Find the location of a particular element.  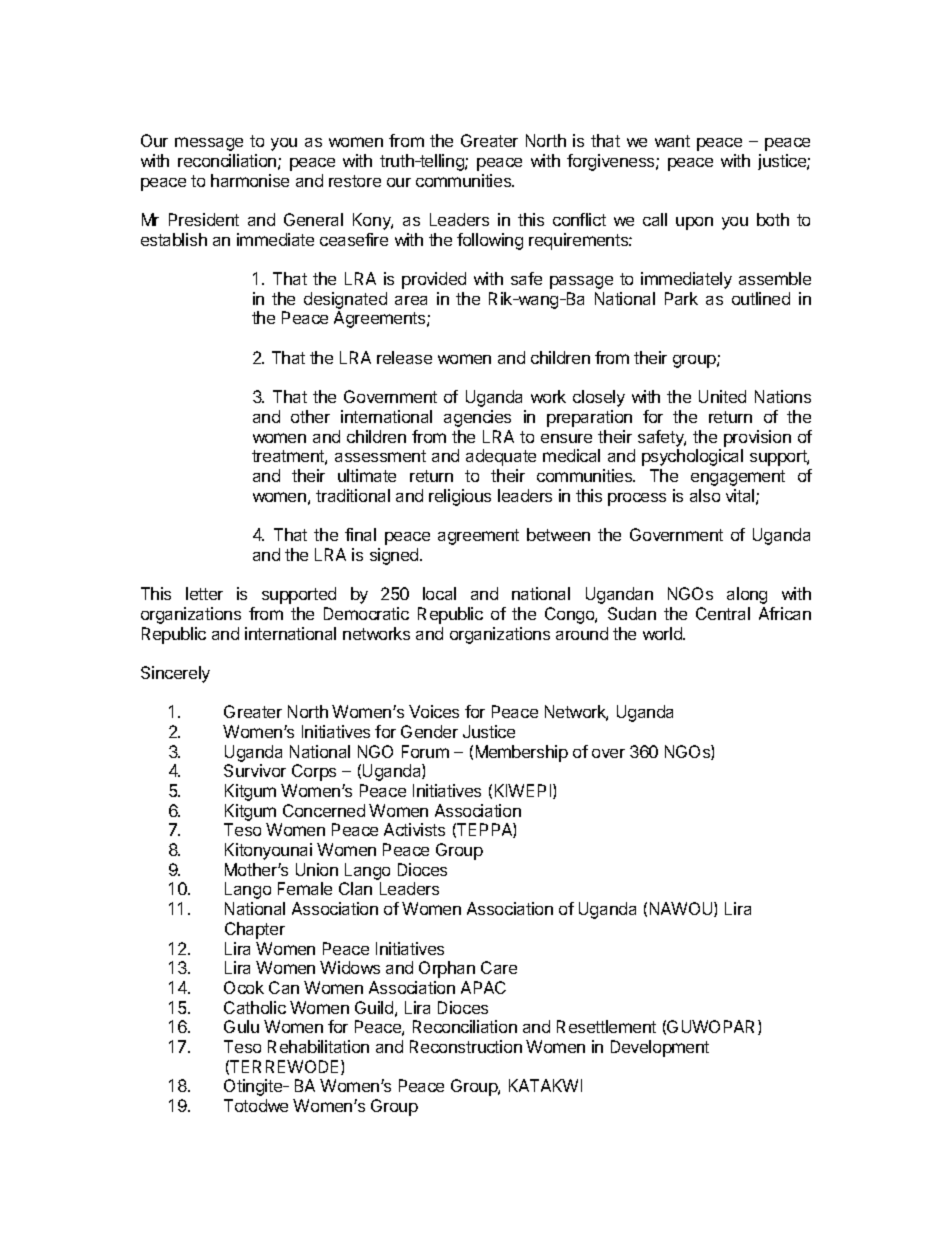

Central is located at coordinates (723, 613).
